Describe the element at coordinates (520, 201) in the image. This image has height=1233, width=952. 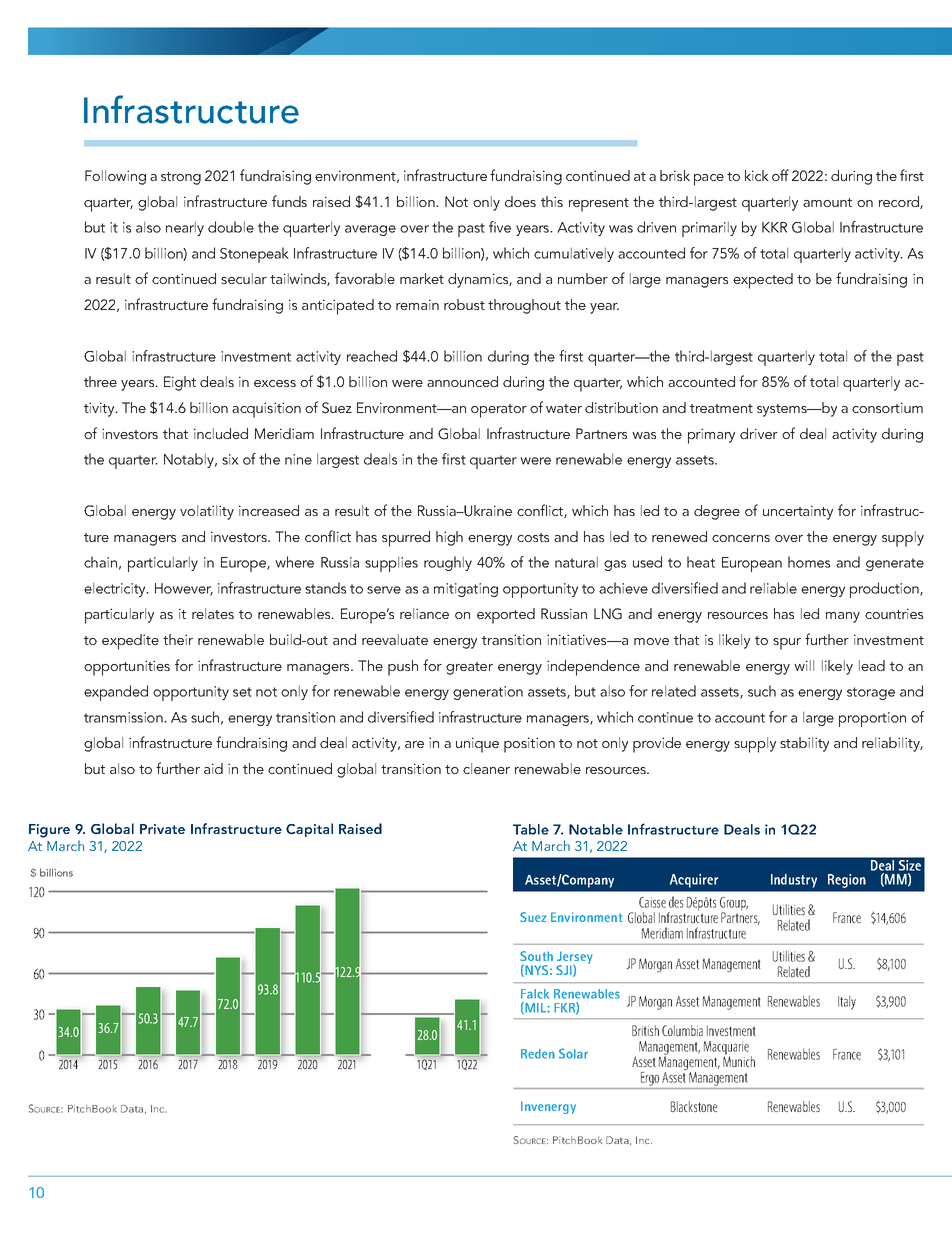
I see `does` at that location.
